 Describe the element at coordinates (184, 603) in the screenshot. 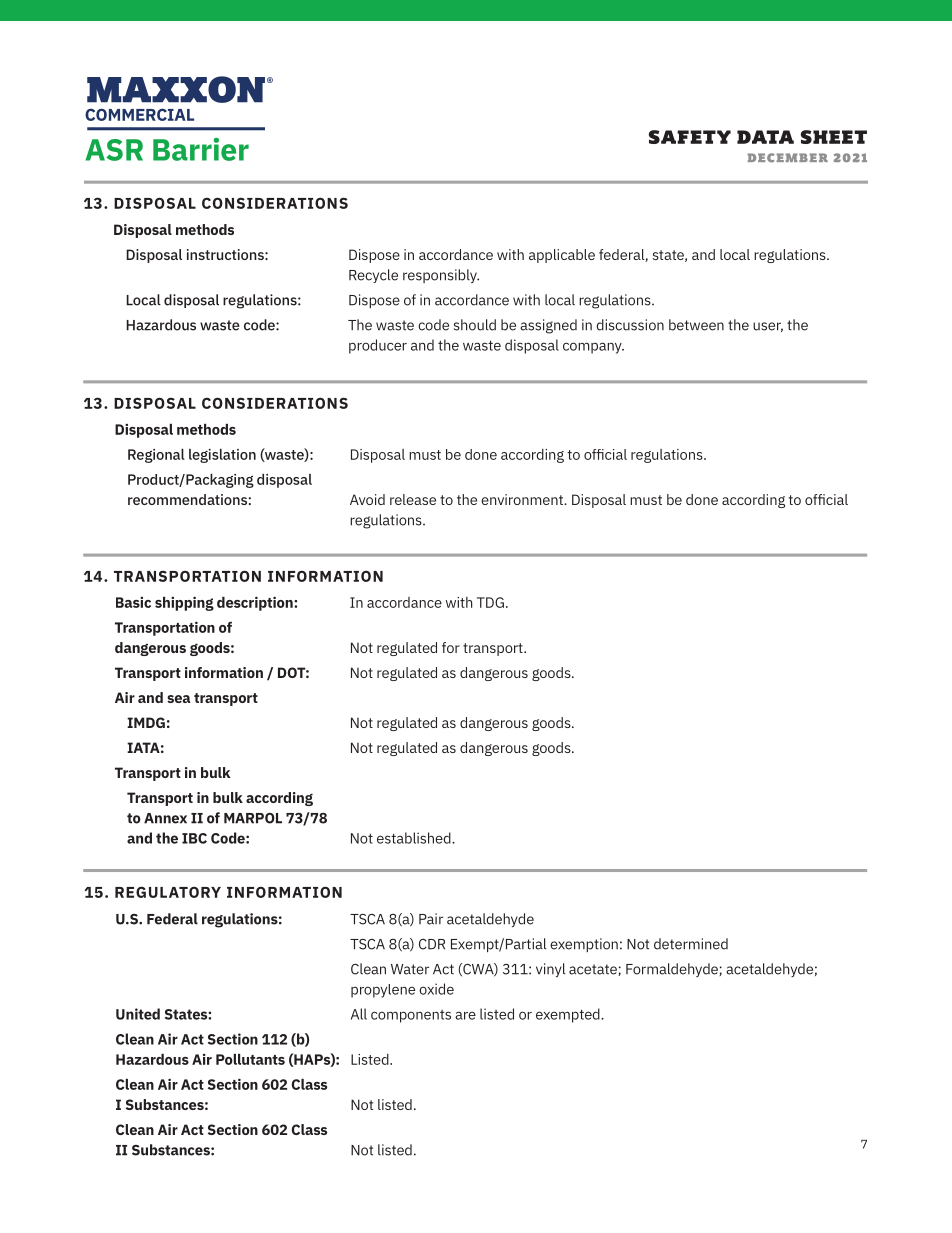

I see `shipping` at that location.
